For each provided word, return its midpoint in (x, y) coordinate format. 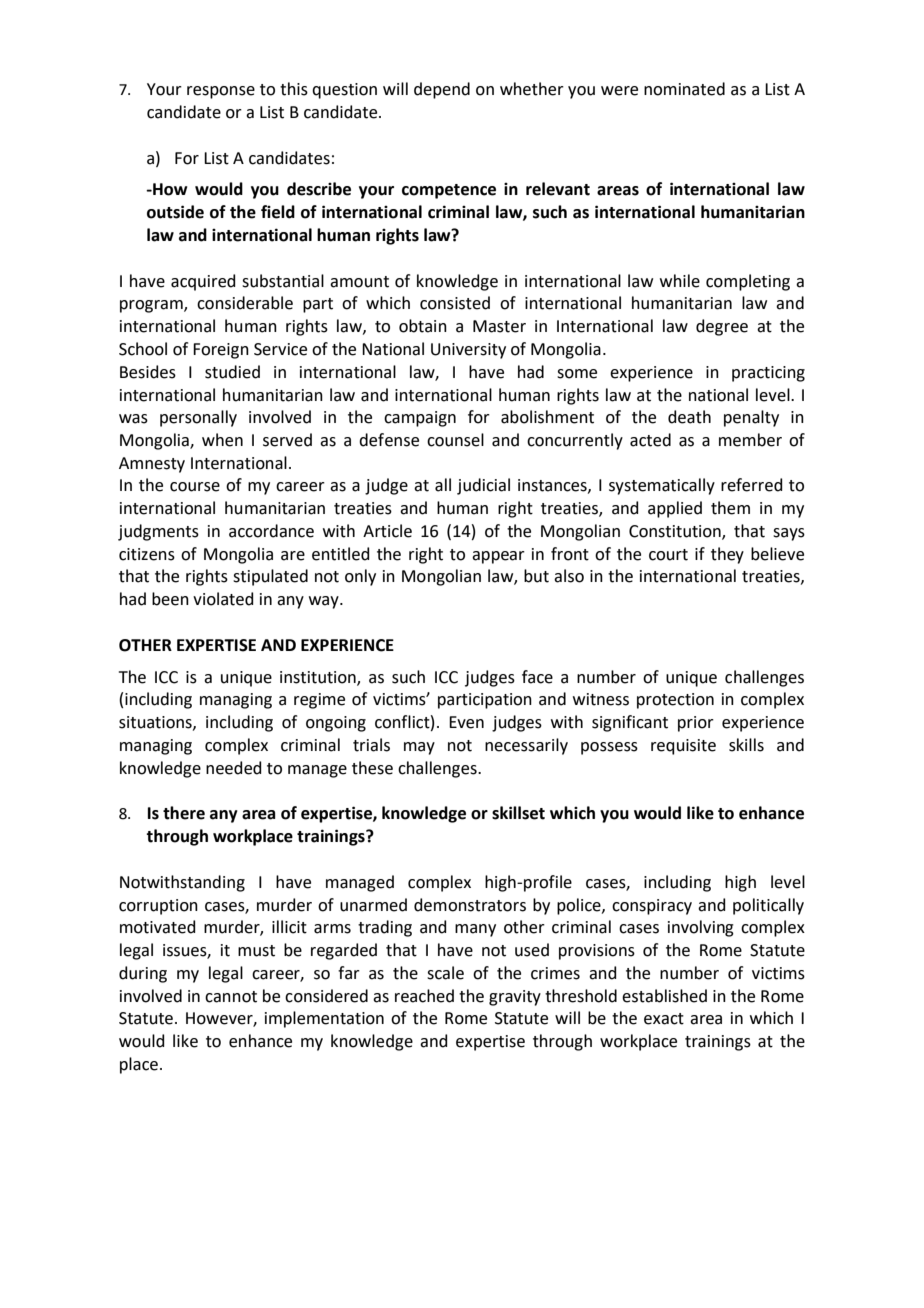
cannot (231, 997)
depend (442, 90)
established (664, 996)
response (221, 92)
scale (445, 973)
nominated (684, 89)
